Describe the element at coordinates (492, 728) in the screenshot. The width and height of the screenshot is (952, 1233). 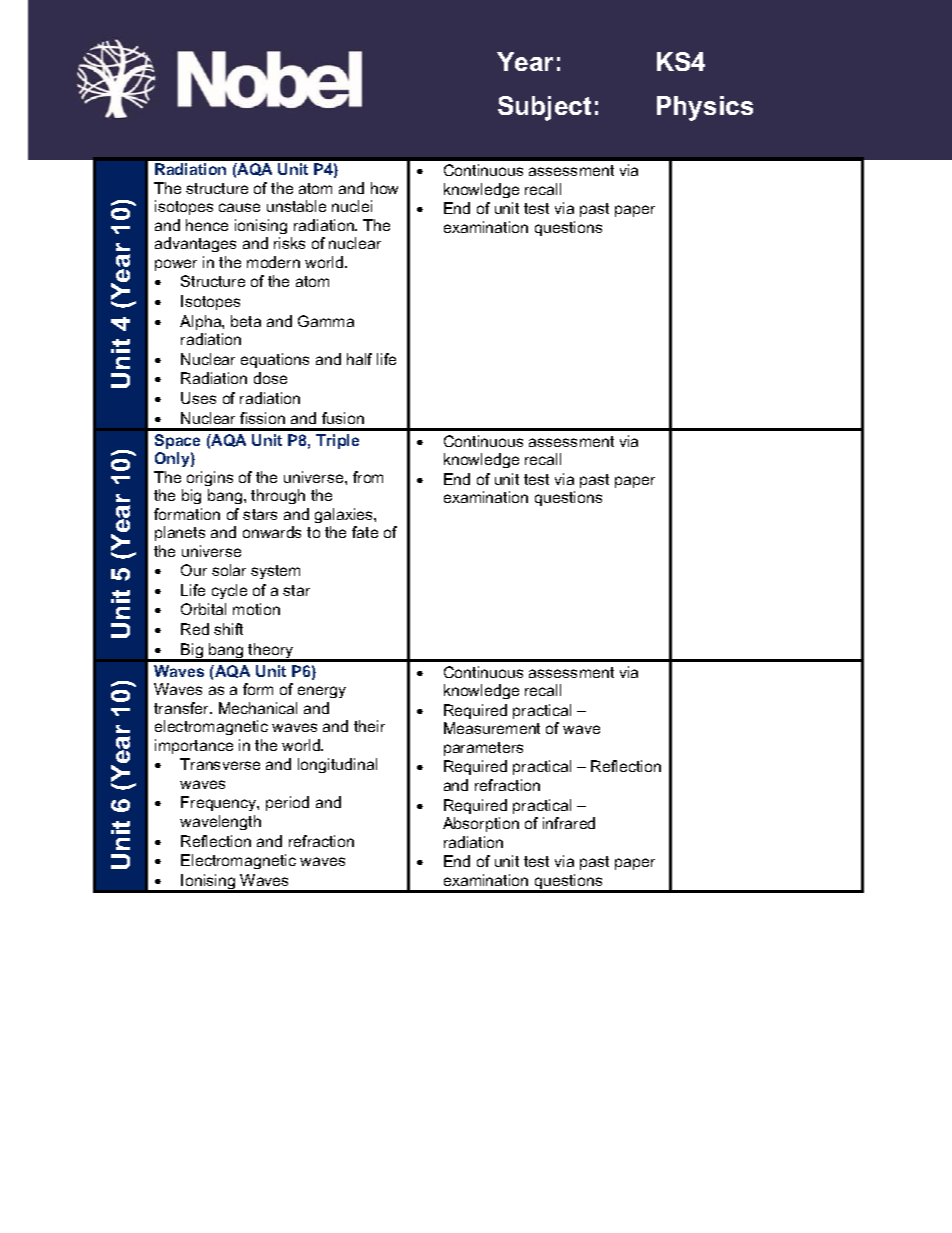
I see `Measurement` at that location.
